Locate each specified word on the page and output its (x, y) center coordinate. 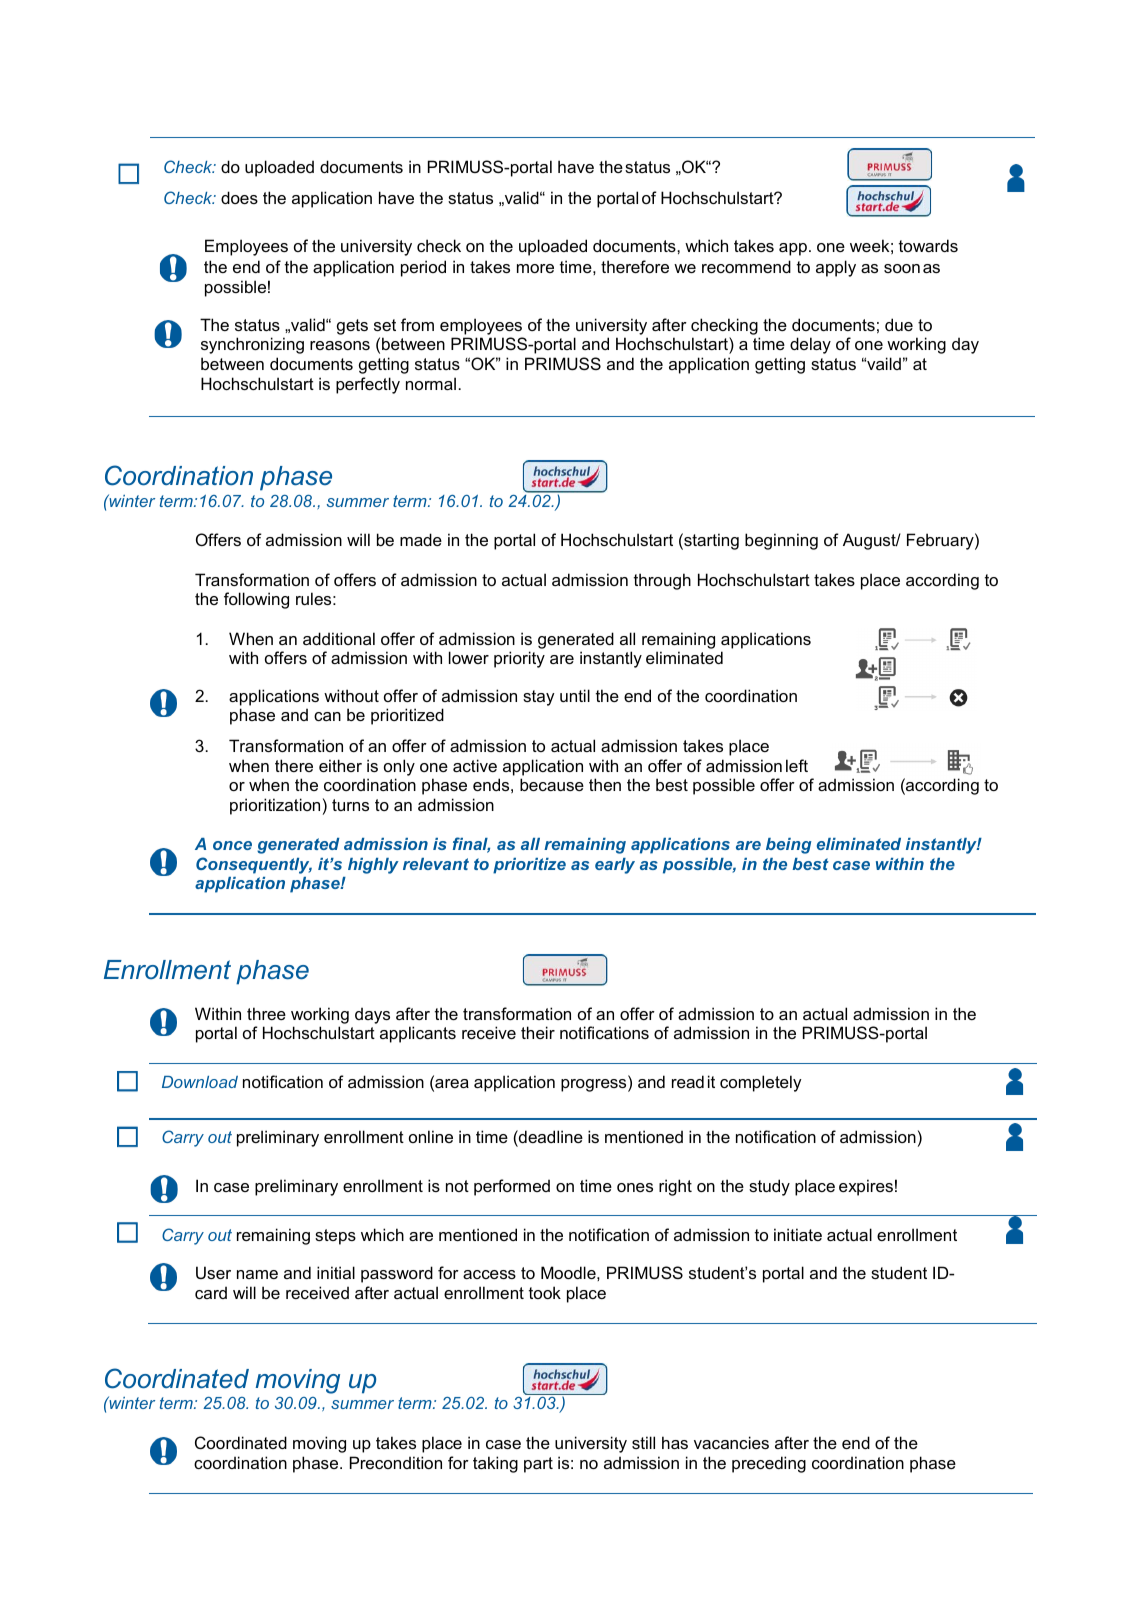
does (239, 197)
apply (836, 268)
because (552, 784)
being (788, 846)
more (535, 268)
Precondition (396, 1462)
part (538, 1465)
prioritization (275, 806)
